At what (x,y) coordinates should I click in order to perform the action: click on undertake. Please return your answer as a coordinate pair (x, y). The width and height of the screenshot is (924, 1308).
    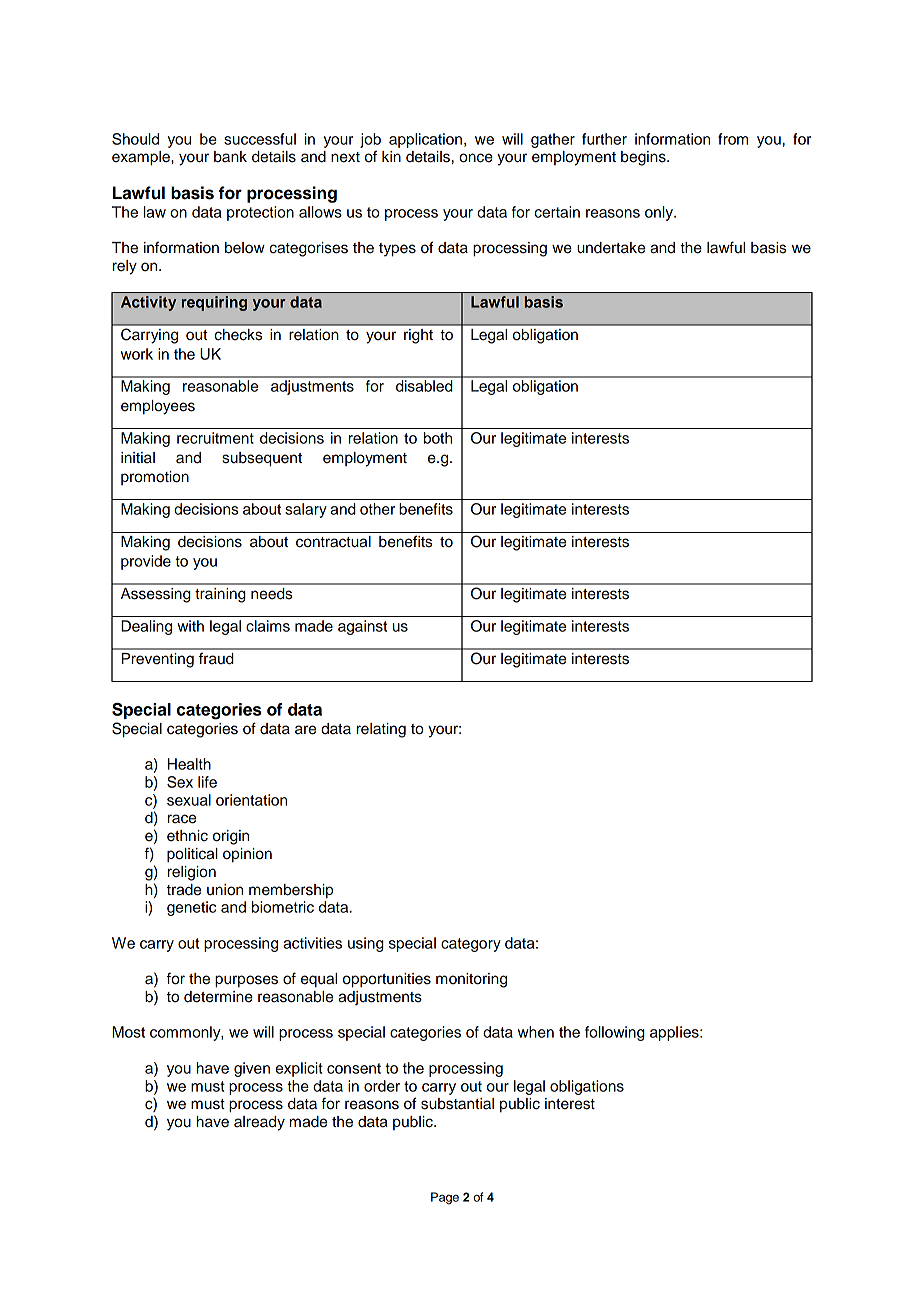
    Looking at the image, I should click on (611, 248).
